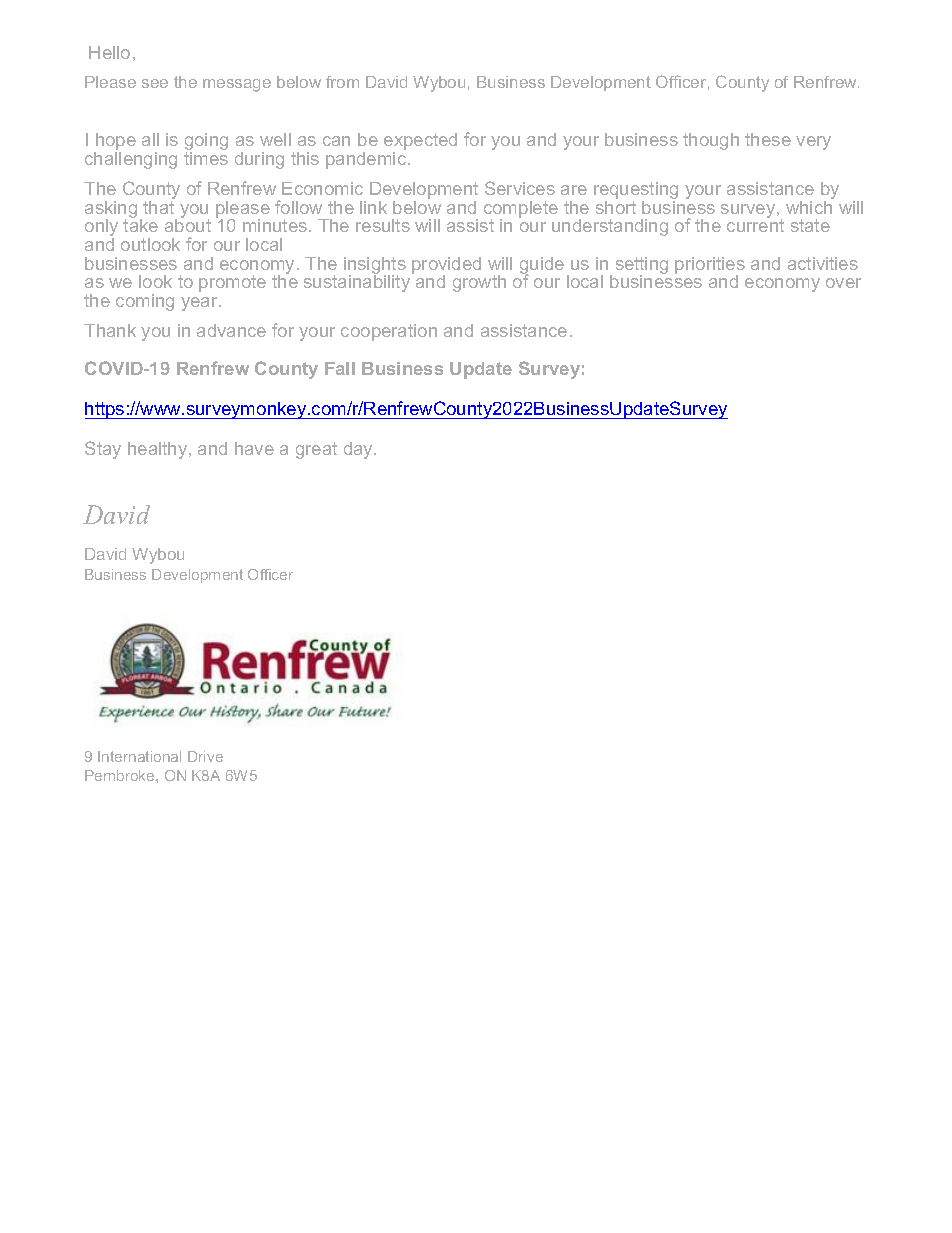 The height and width of the page is (1233, 952). I want to click on Drive, so click(205, 756).
